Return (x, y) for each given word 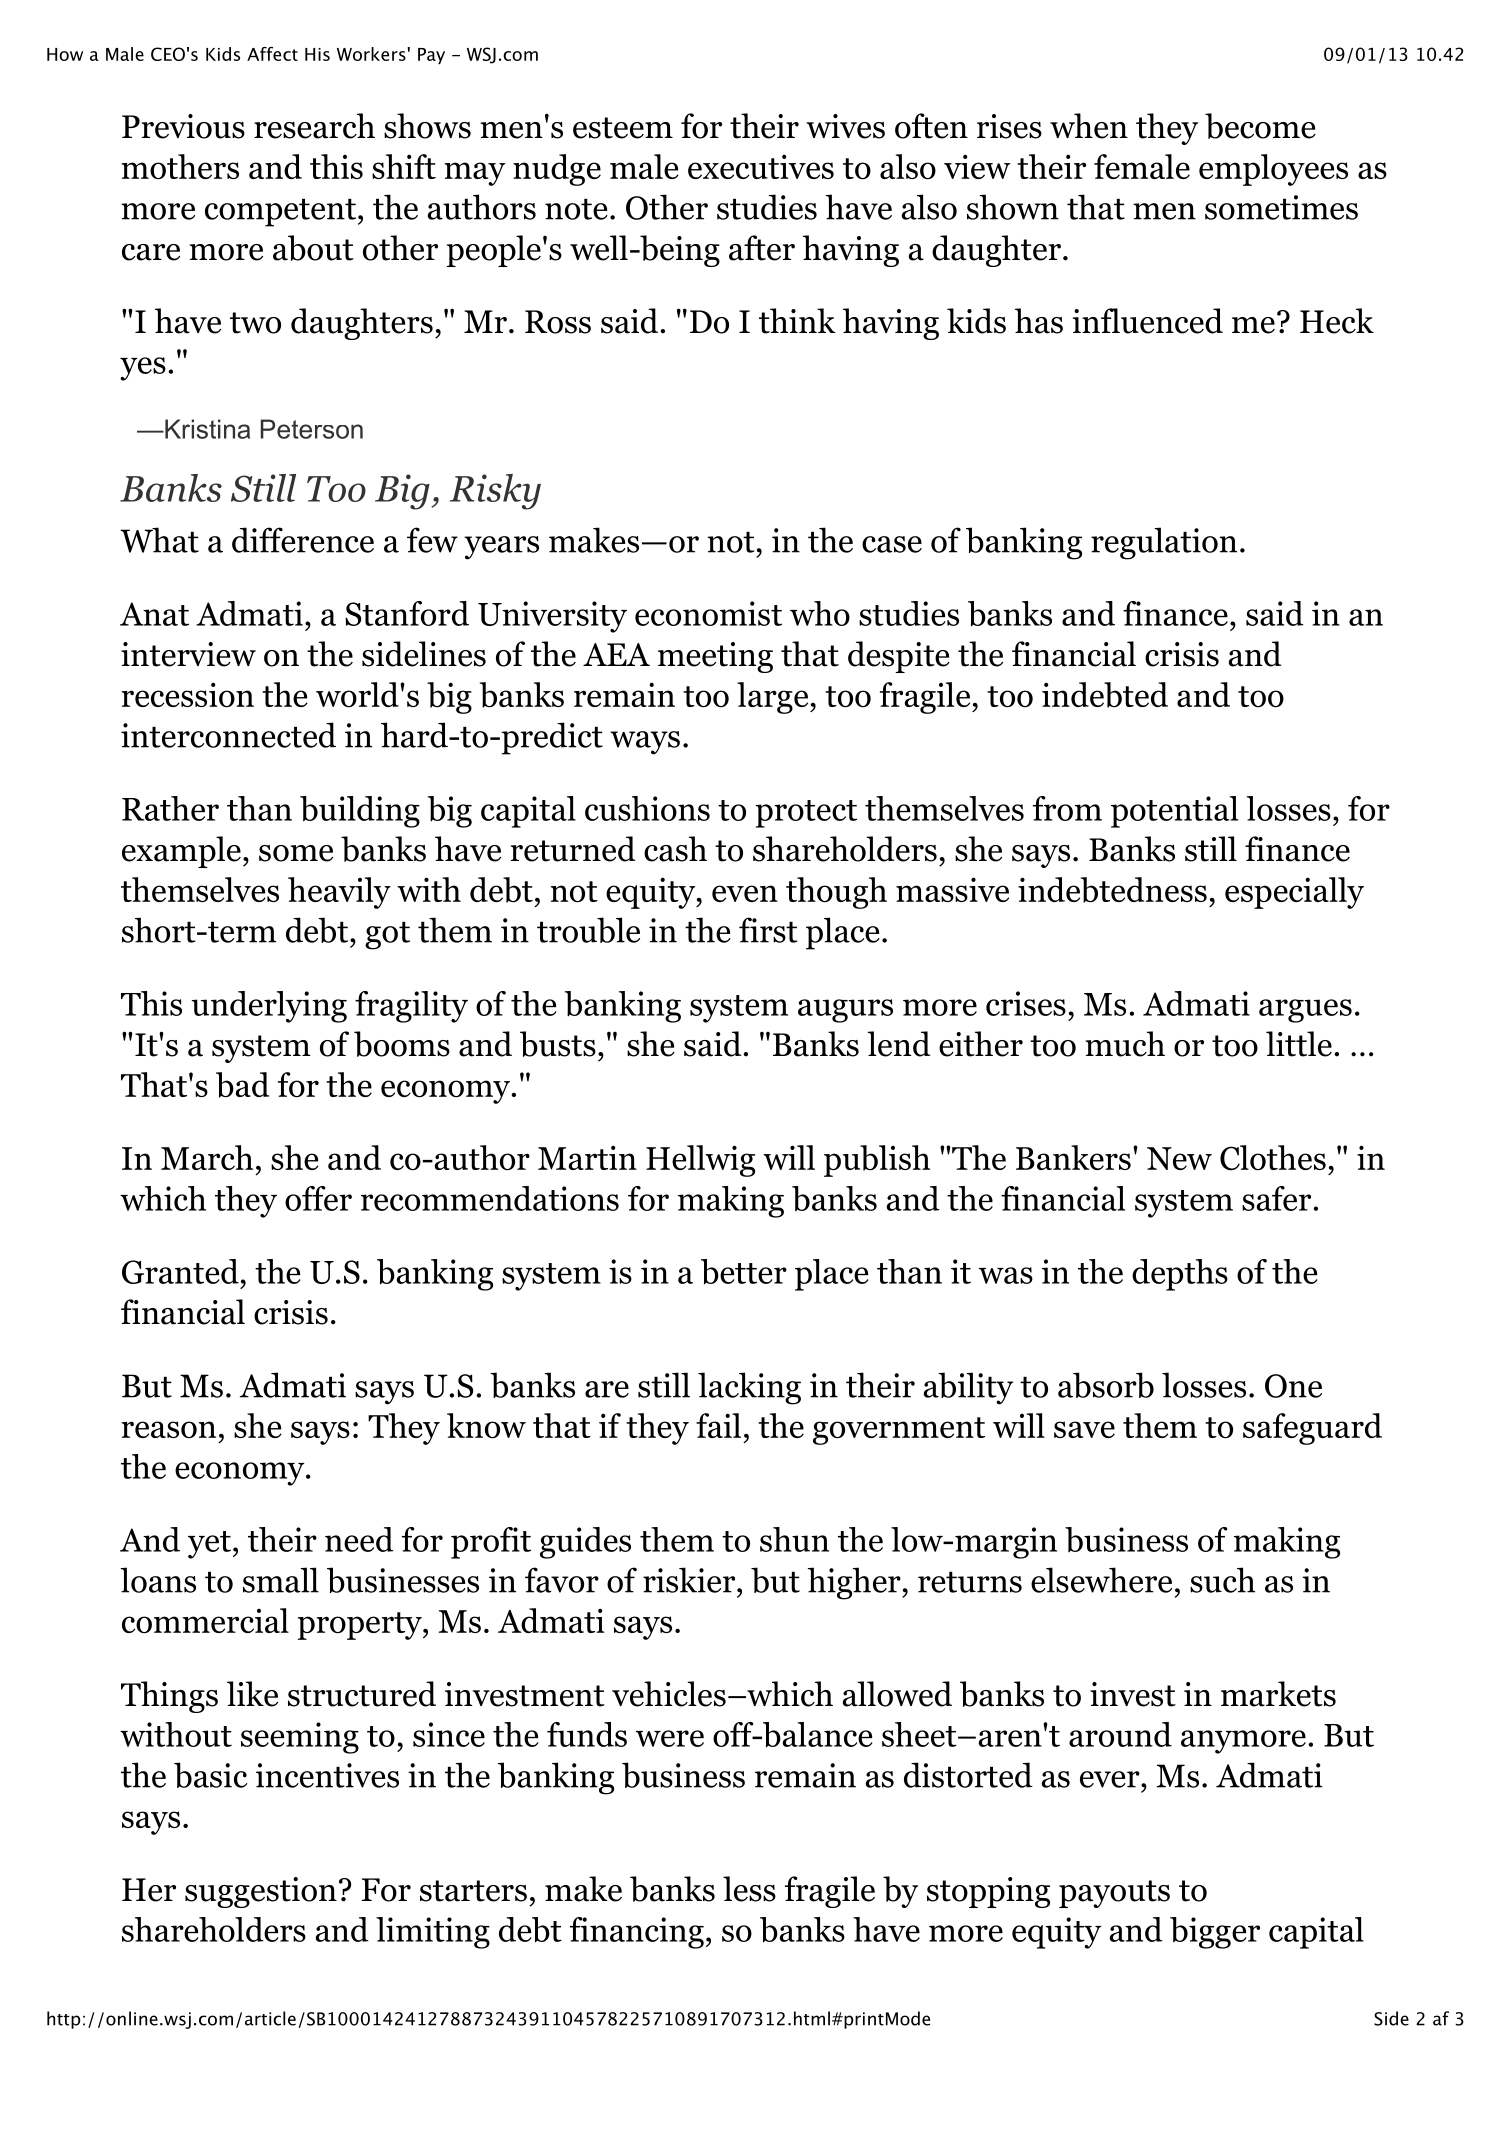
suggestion (261, 1892)
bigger (1215, 1933)
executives (761, 166)
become (1260, 126)
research (314, 126)
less (749, 1889)
